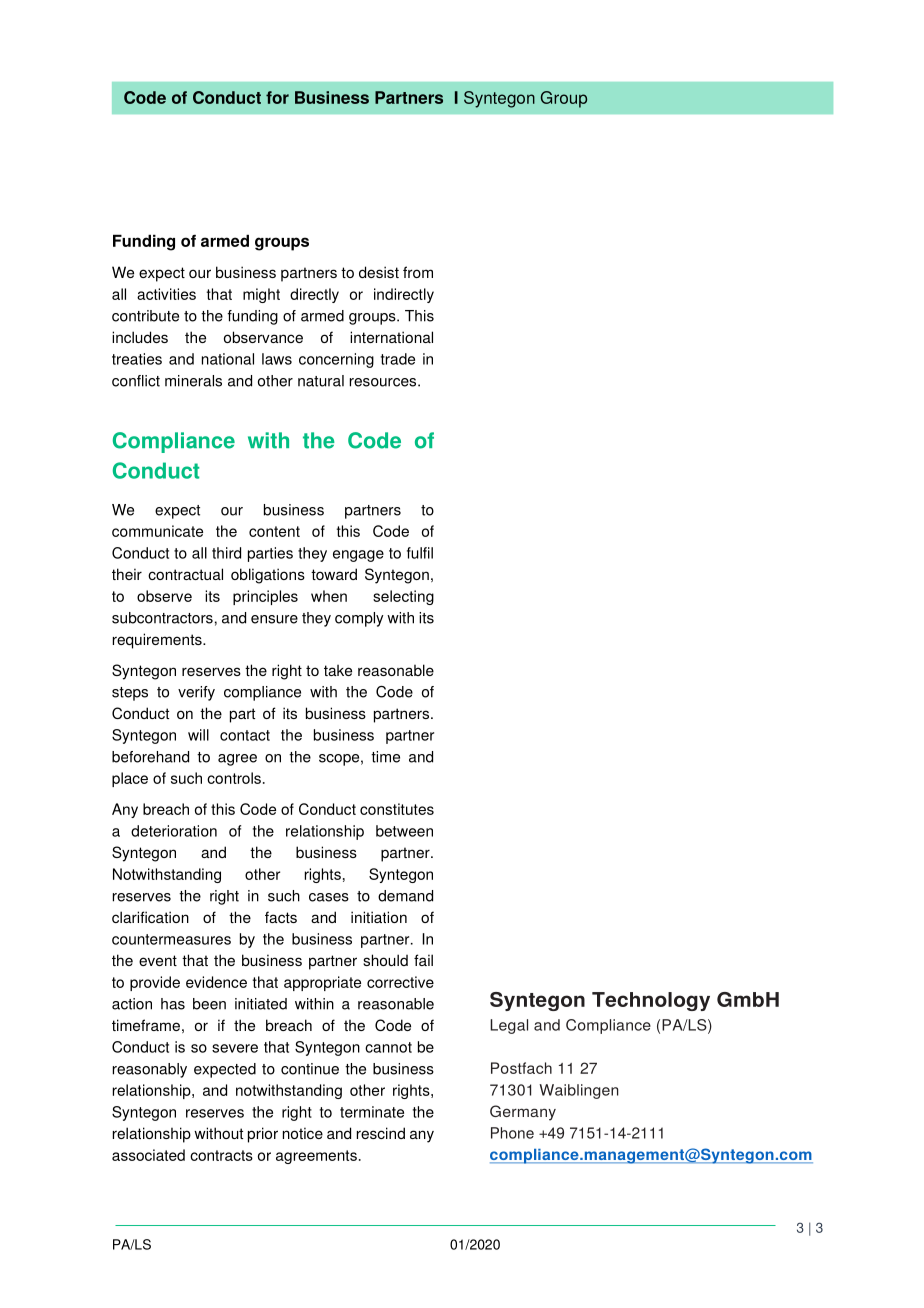 This image has height=1308, width=924. I want to click on contracts, so click(221, 1155).
